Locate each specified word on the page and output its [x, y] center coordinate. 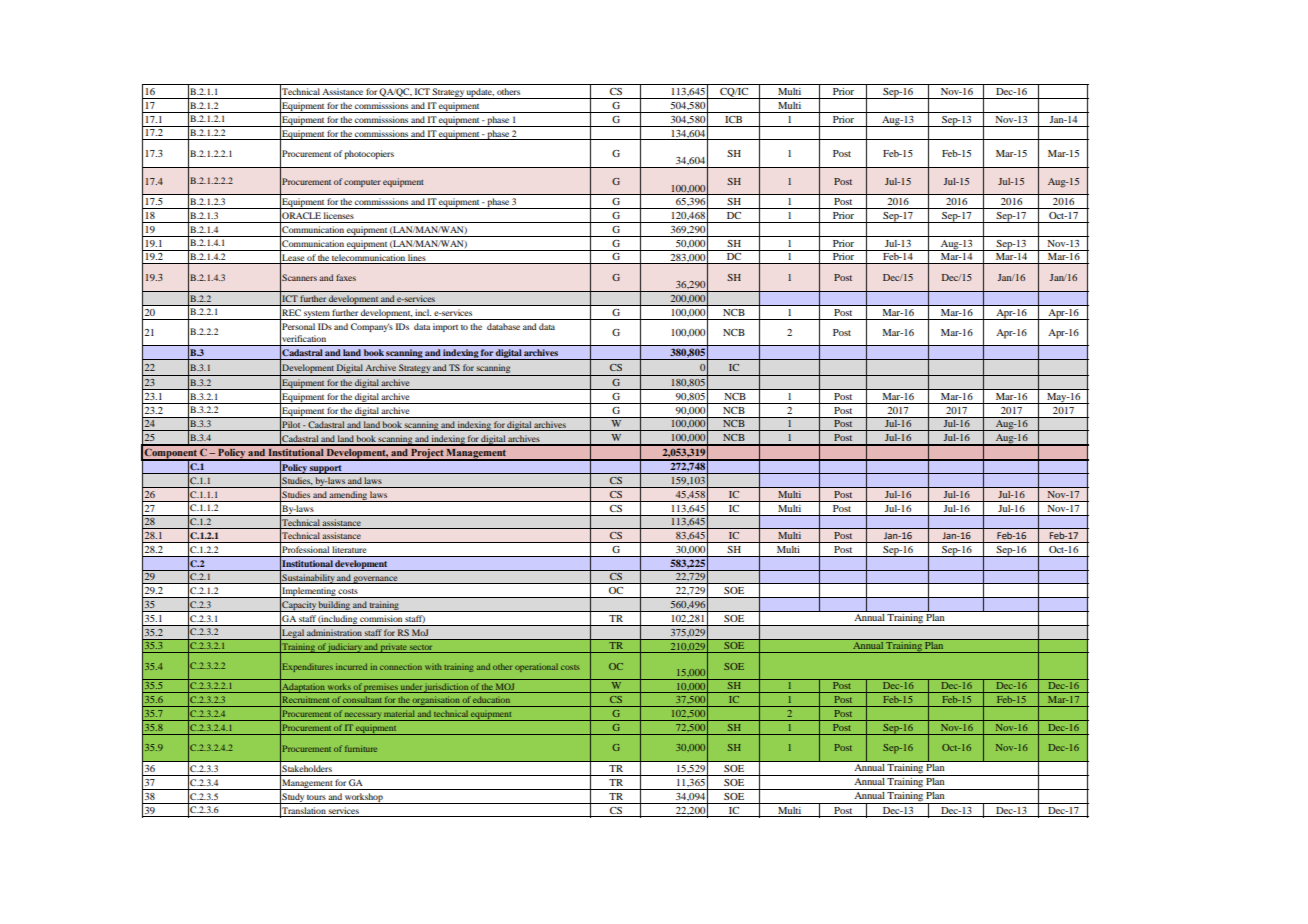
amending [348, 496]
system [317, 315]
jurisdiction [446, 688]
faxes [346, 277]
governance [376, 580]
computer [362, 183]
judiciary [345, 648]
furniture [361, 748]
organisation [436, 701]
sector [421, 647]
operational [536, 667]
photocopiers [369, 154]
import [445, 327]
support [326, 469]
